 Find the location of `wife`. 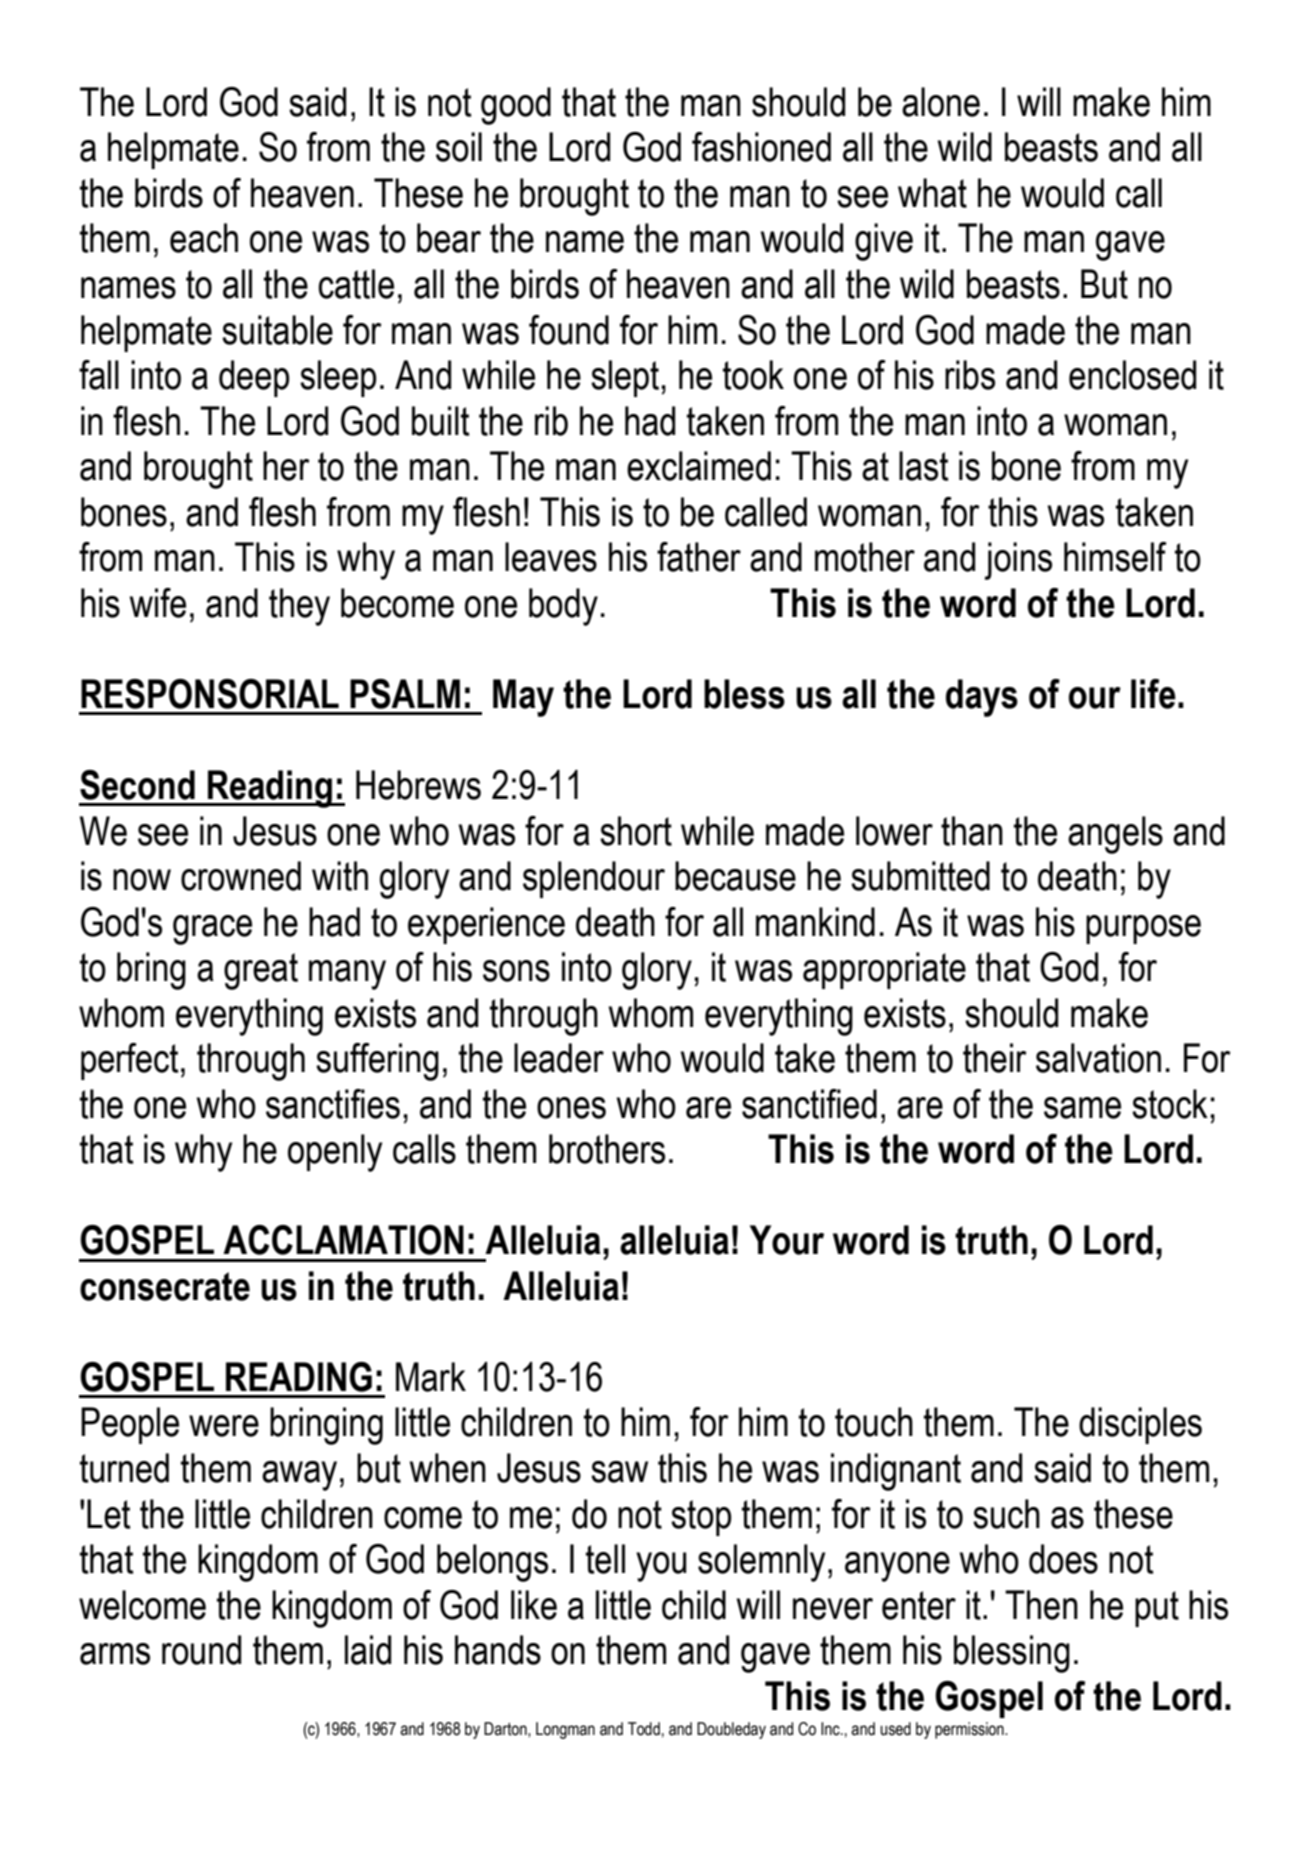

wife is located at coordinates (157, 603).
